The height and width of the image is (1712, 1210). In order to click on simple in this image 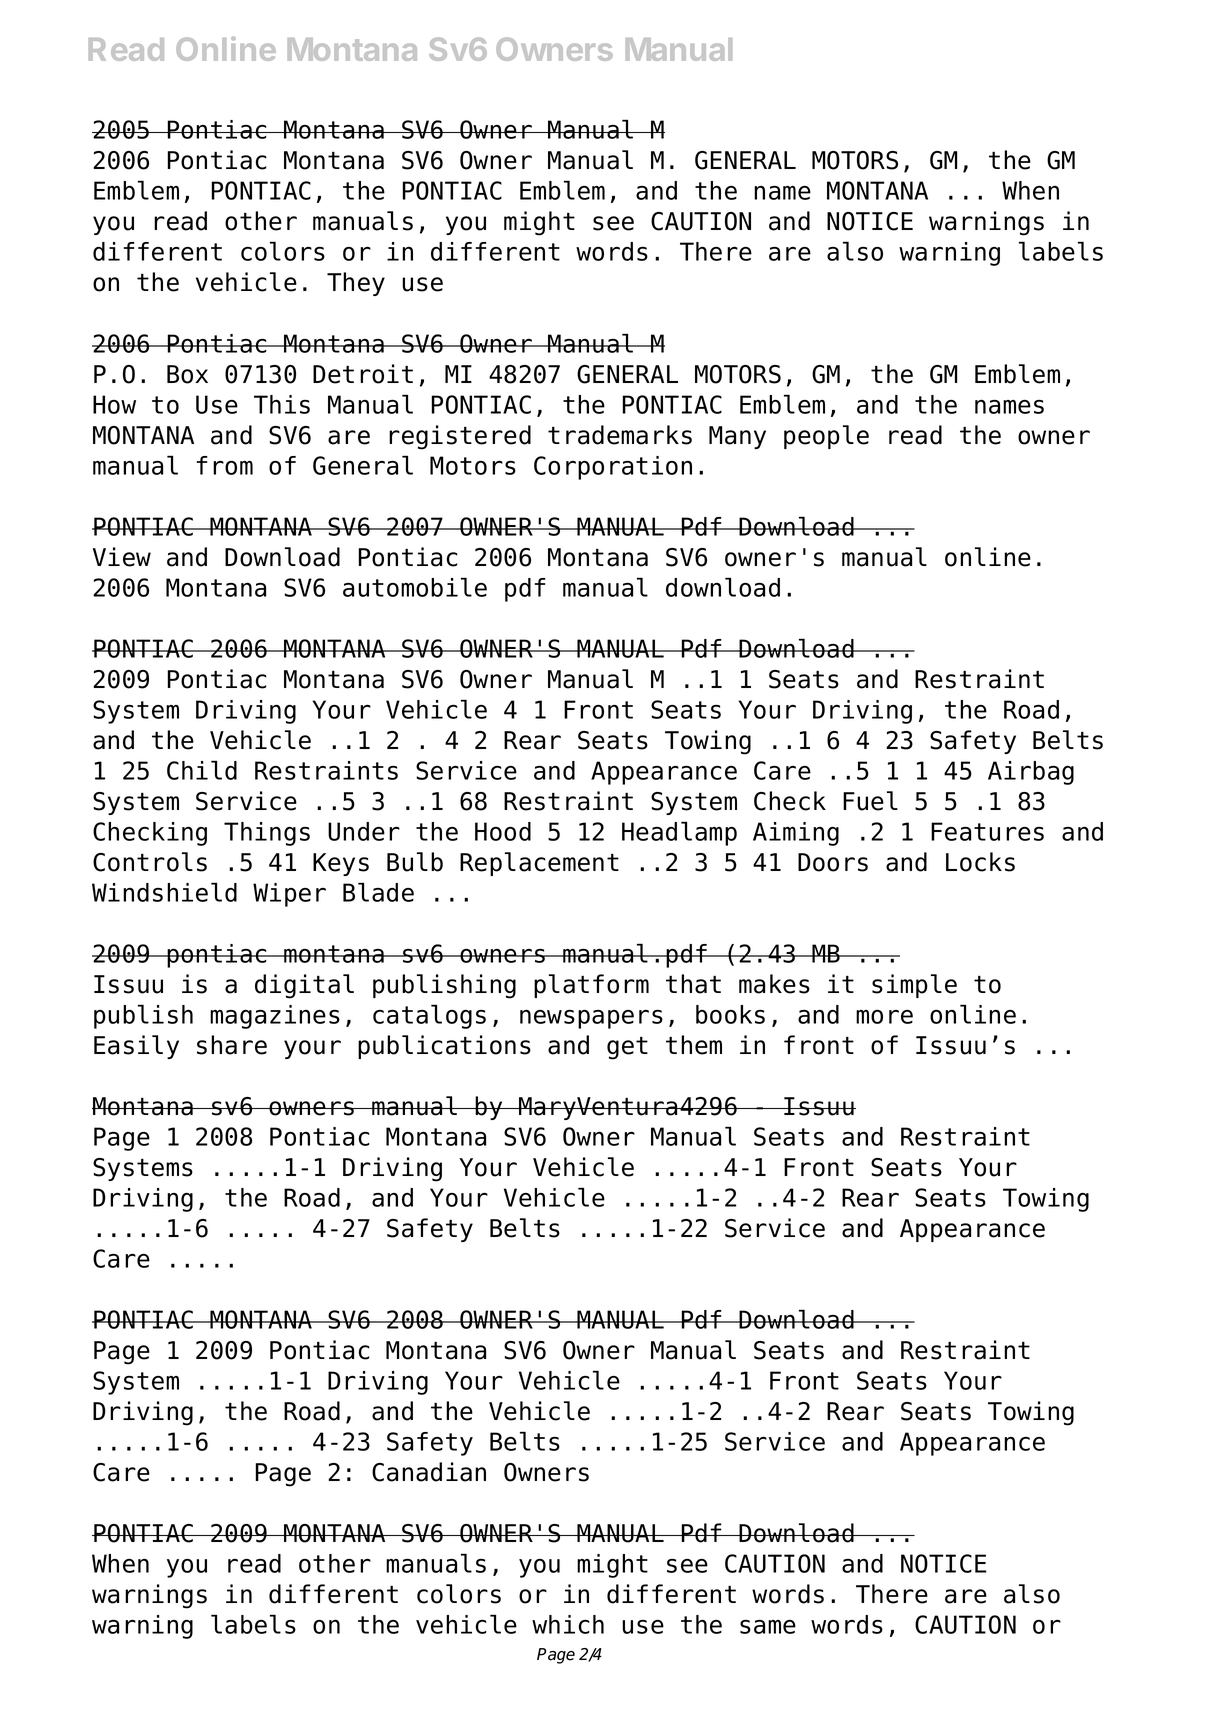, I will do `click(914, 986)`.
